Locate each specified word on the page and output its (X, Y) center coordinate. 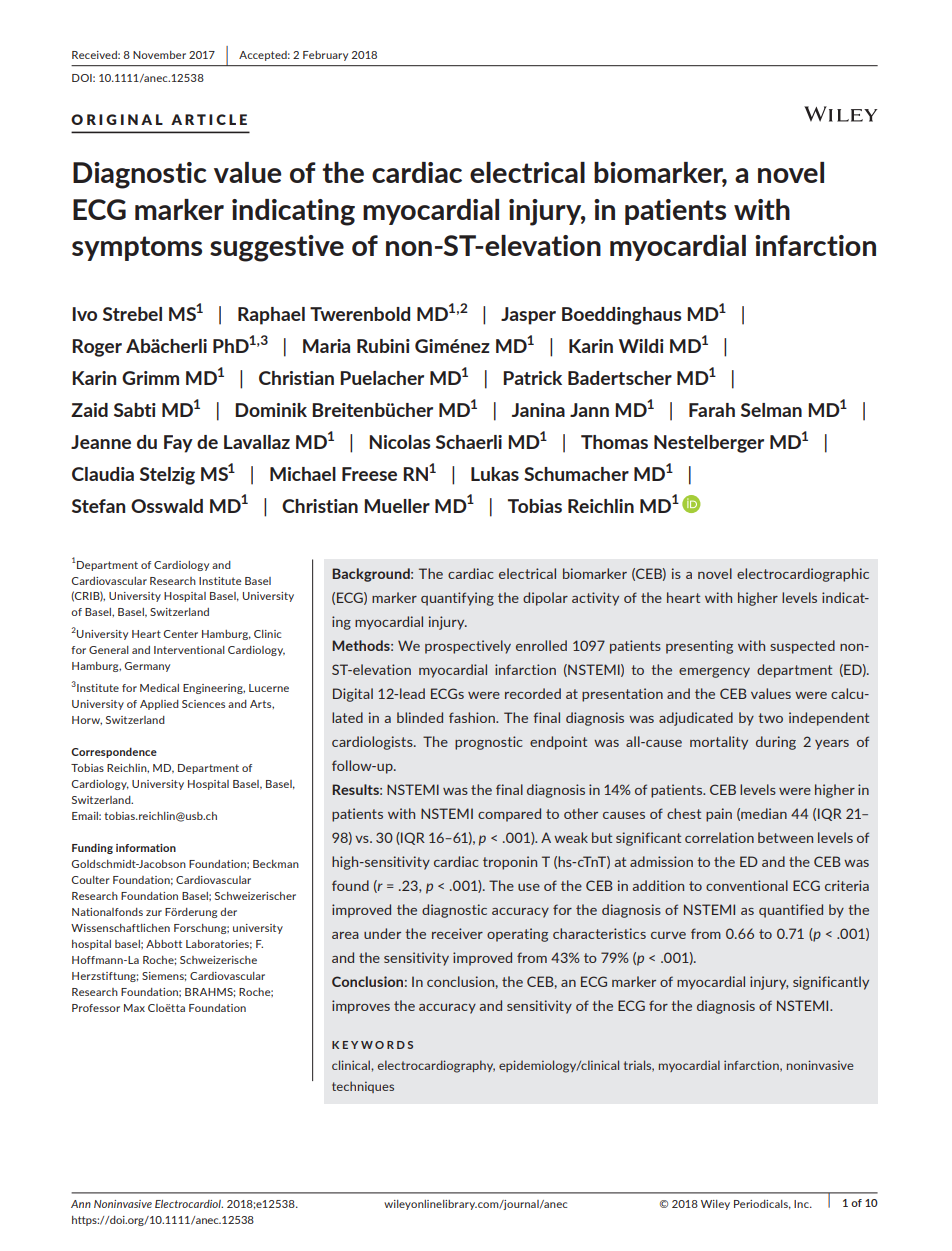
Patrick (532, 378)
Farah (712, 410)
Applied (159, 705)
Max (134, 1008)
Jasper (528, 316)
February (325, 56)
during (776, 743)
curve (668, 935)
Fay (178, 444)
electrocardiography (436, 1066)
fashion (473, 717)
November (159, 55)
